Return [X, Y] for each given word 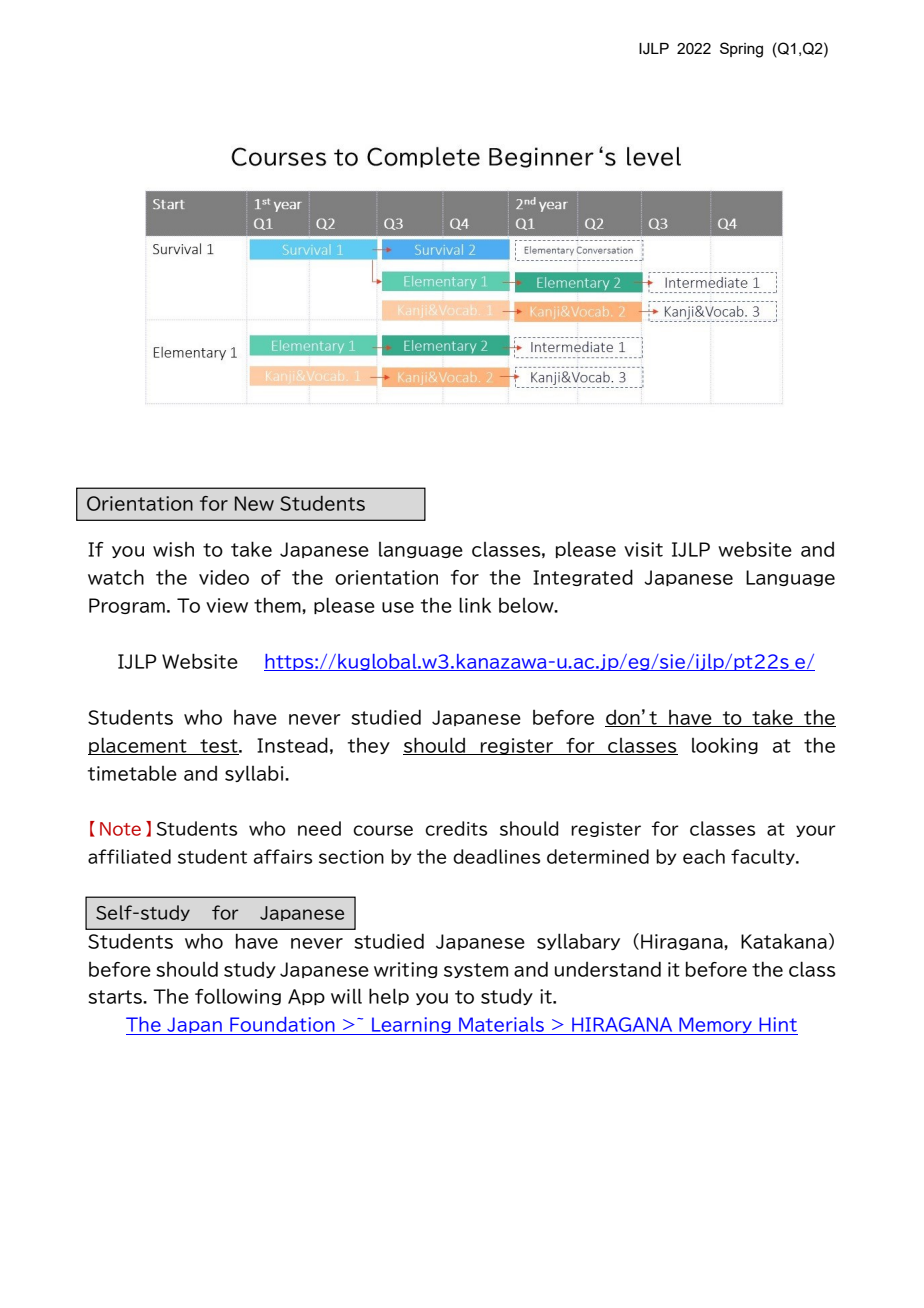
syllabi [255, 773]
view [227, 605]
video [224, 577]
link [475, 605]
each [704, 856]
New [254, 503]
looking [725, 745]
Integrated [583, 577]
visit [643, 549]
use [398, 607]
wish [173, 549]
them [278, 605]
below [527, 605]
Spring [741, 50]
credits [456, 828]
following [238, 996]
